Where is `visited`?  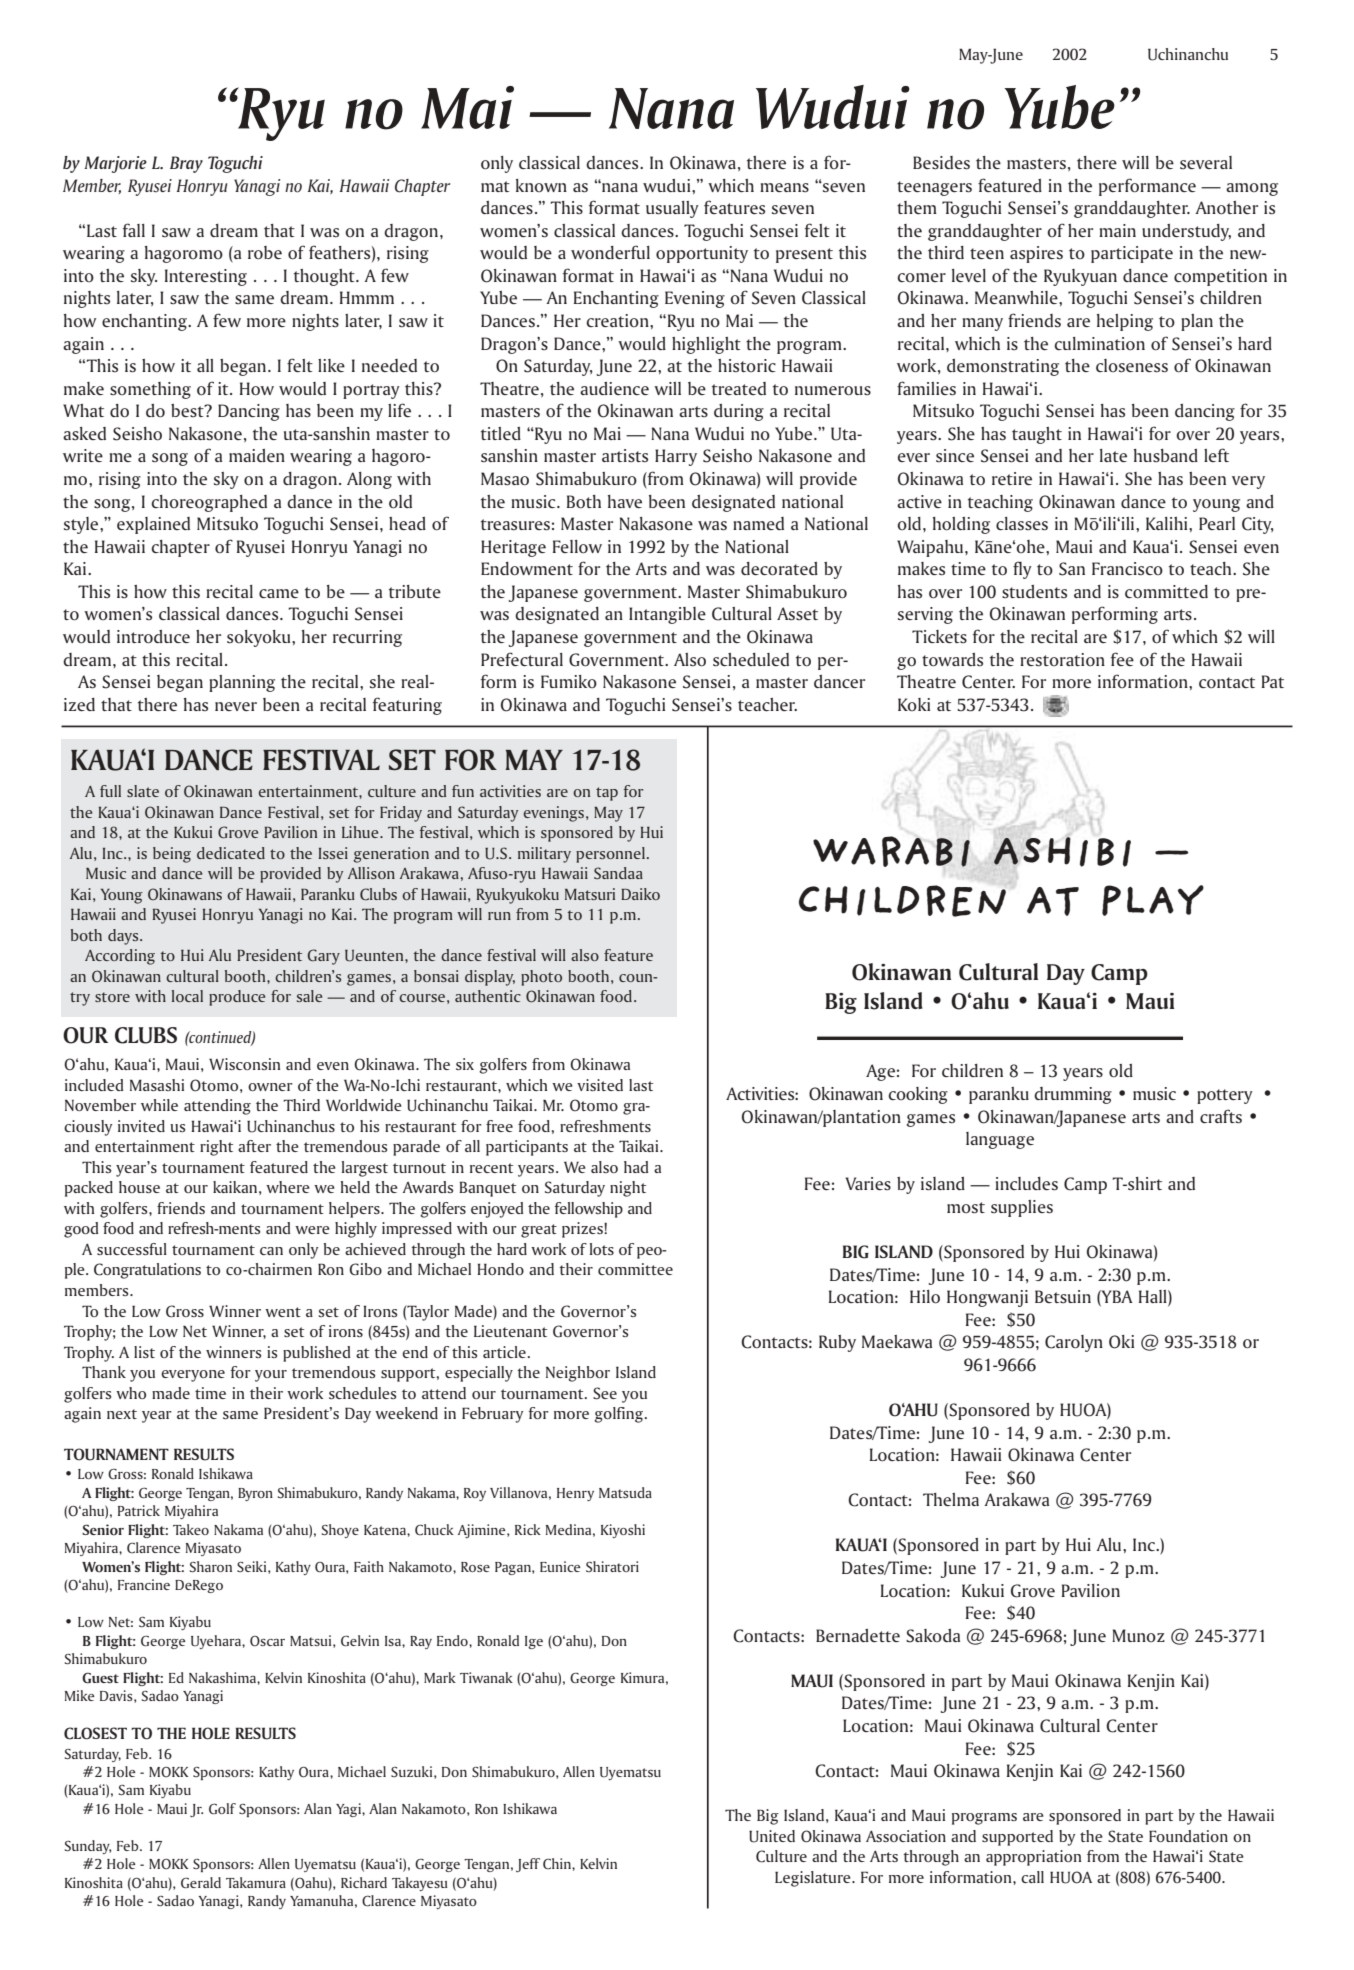
visited is located at coordinates (600, 1085).
